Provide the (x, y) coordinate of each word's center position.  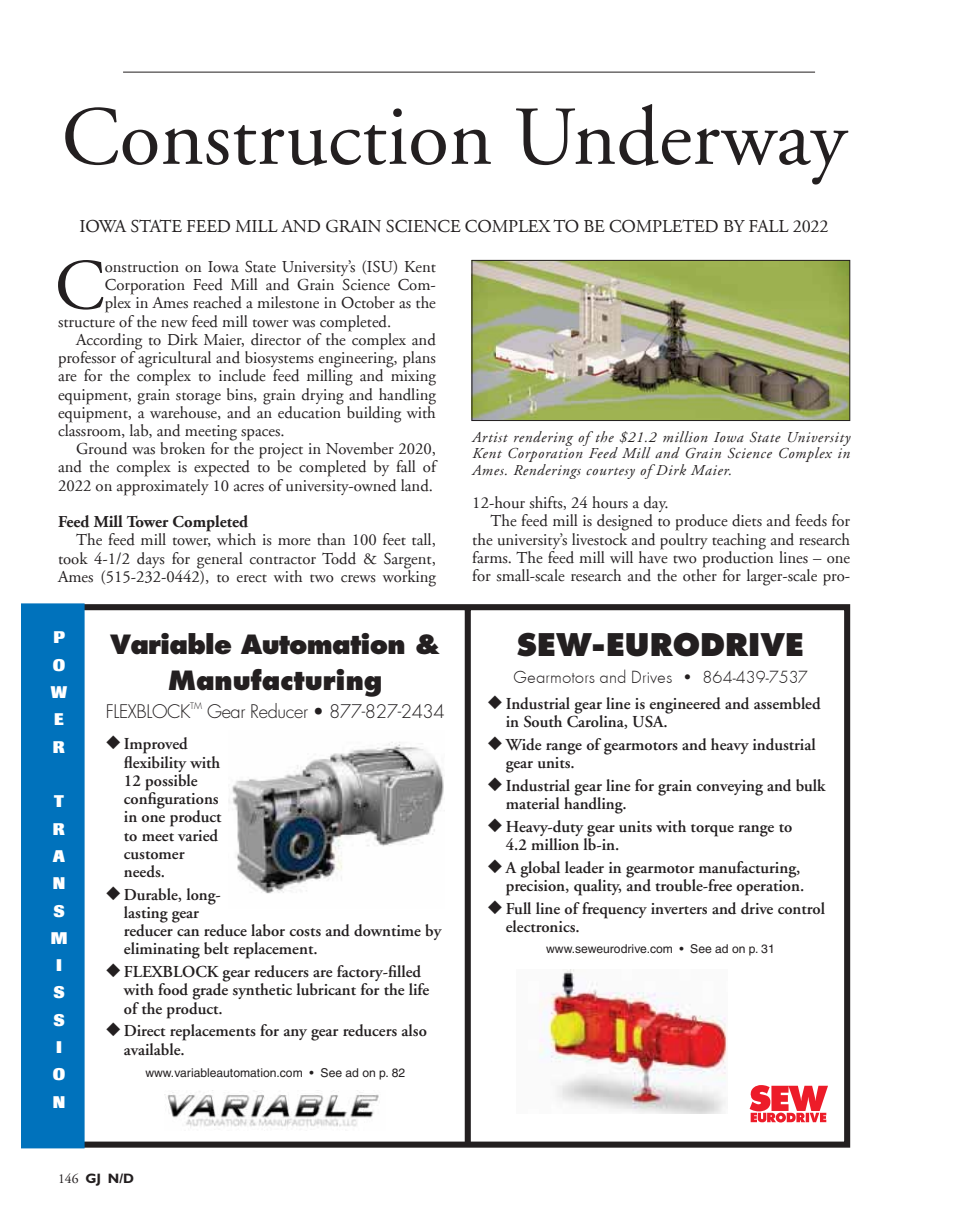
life (419, 989)
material (533, 803)
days (151, 560)
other (700, 574)
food (173, 989)
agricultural (174, 359)
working (409, 577)
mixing (413, 378)
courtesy (610, 473)
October (368, 302)
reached (217, 302)
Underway (682, 144)
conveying (729, 788)
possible (171, 782)
